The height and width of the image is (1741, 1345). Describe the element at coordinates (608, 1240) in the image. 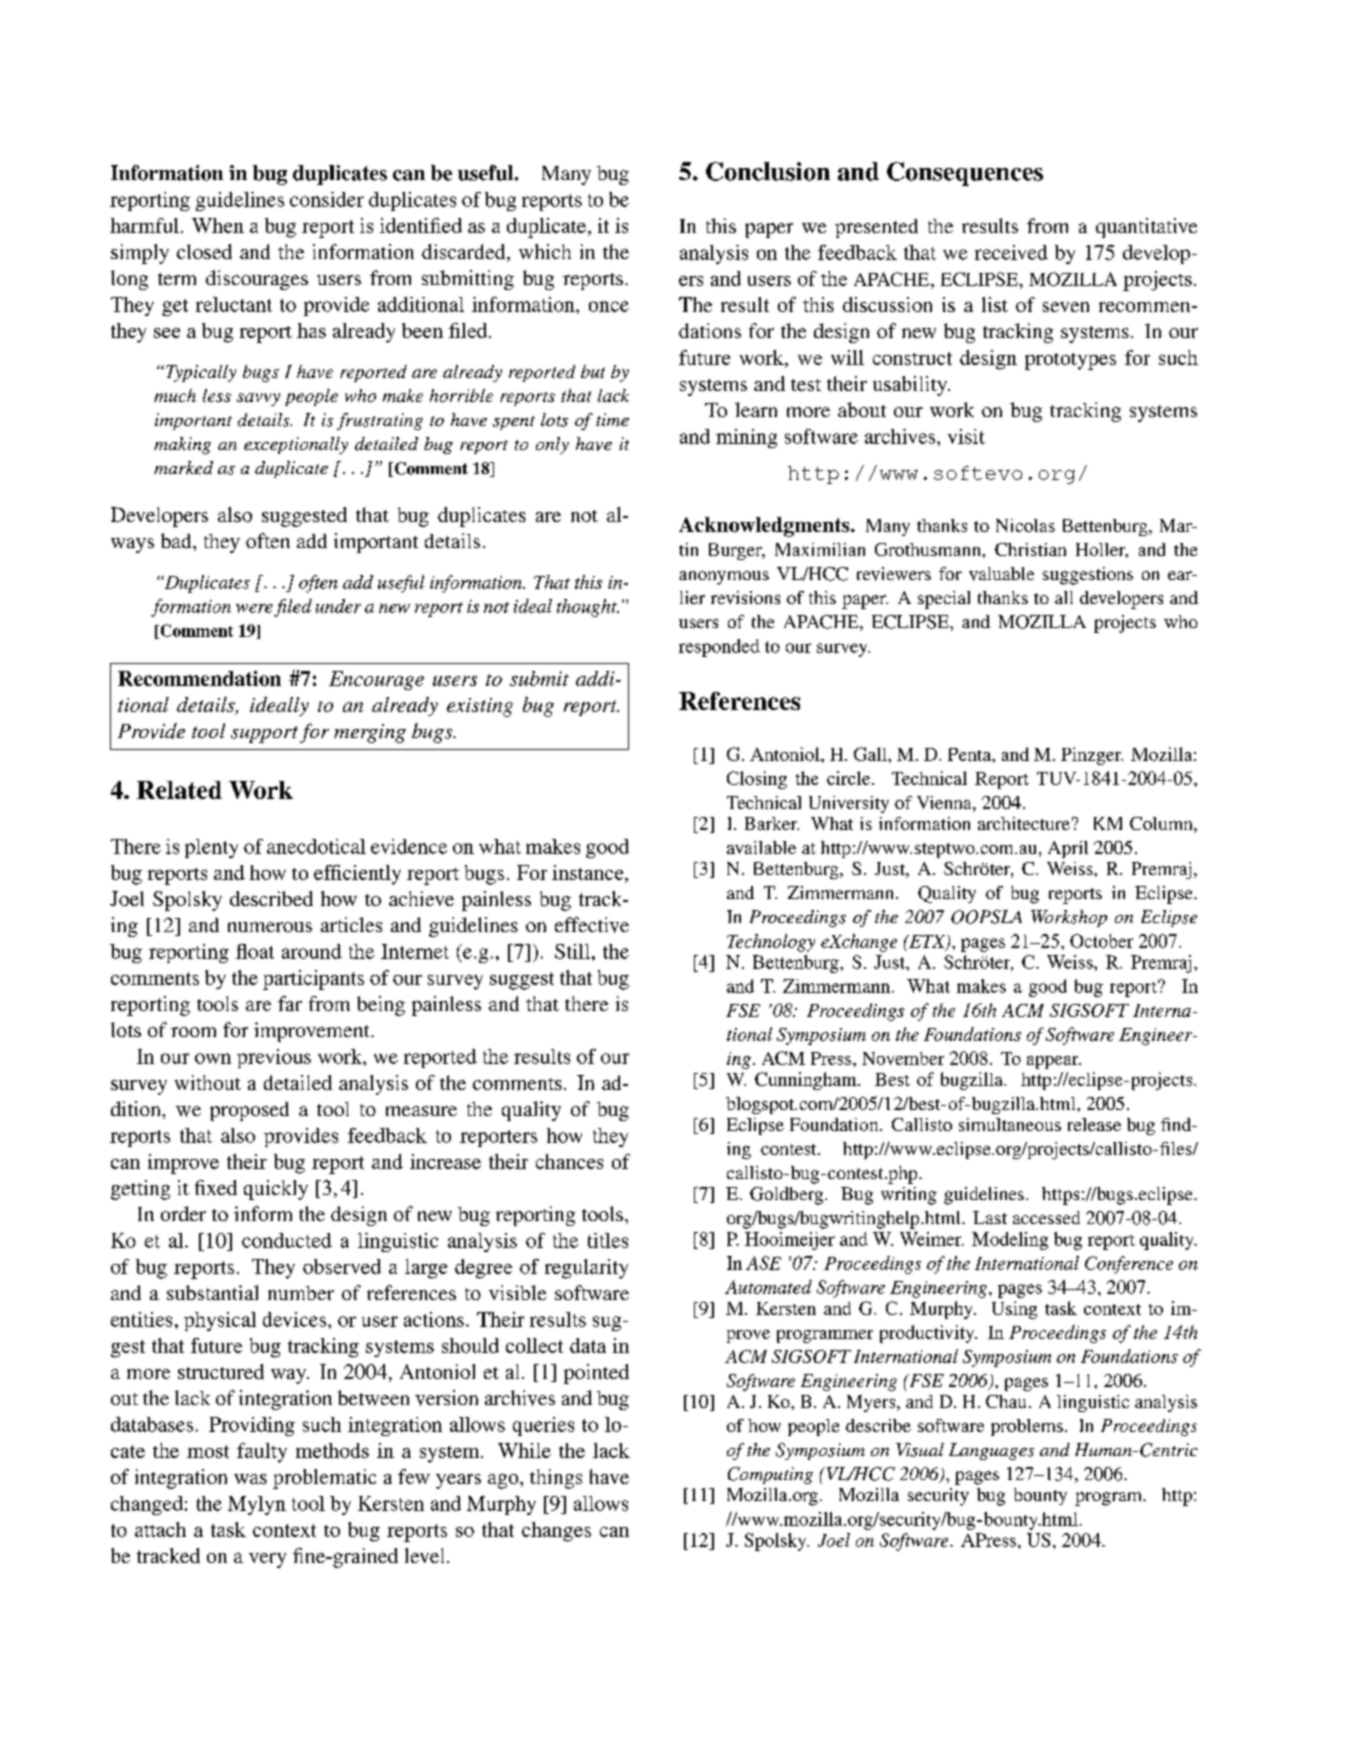

I see `titles` at that location.
